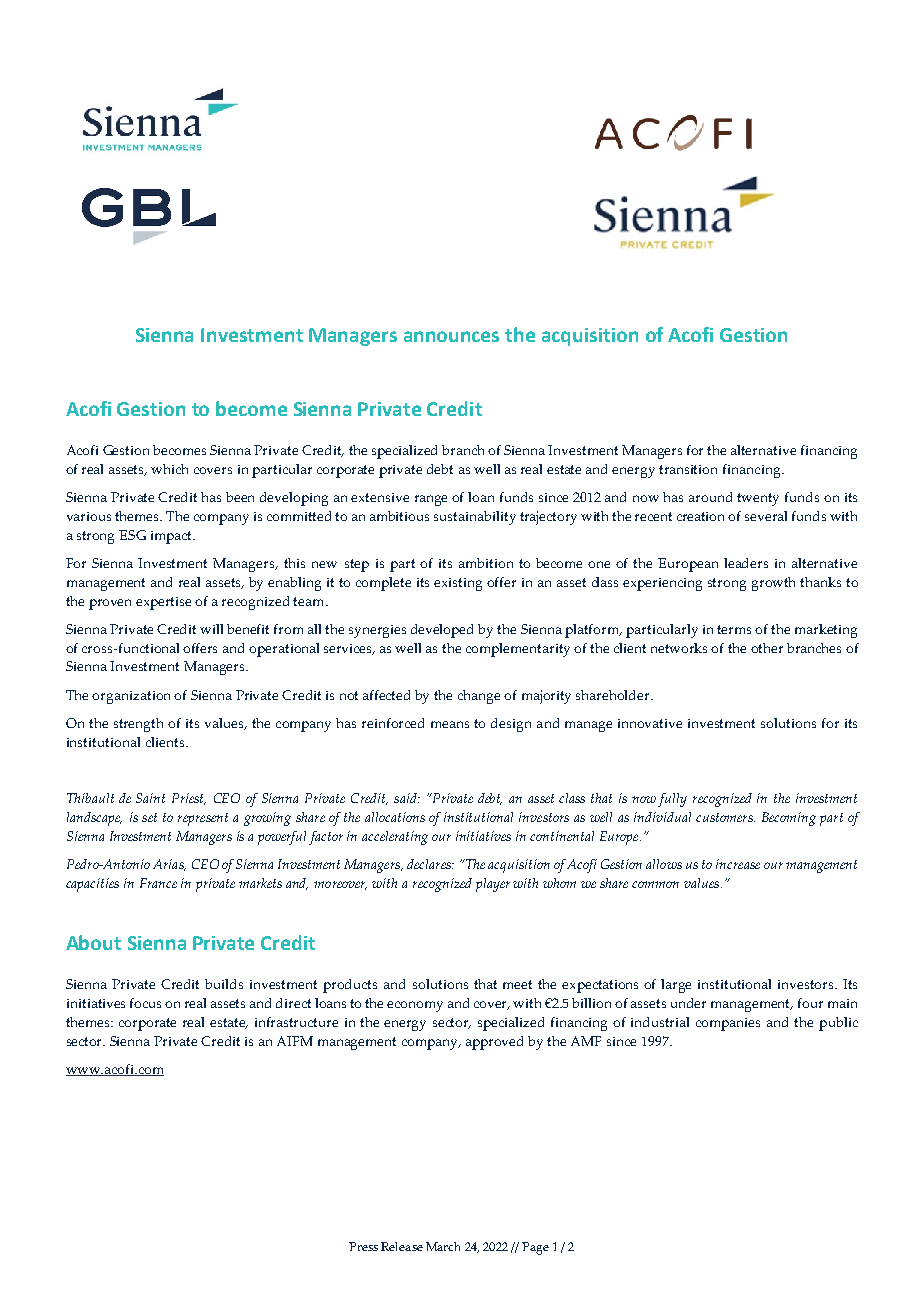 Image resolution: width=924 pixels, height=1308 pixels. Describe the element at coordinates (767, 648) in the screenshot. I see `other` at that location.
